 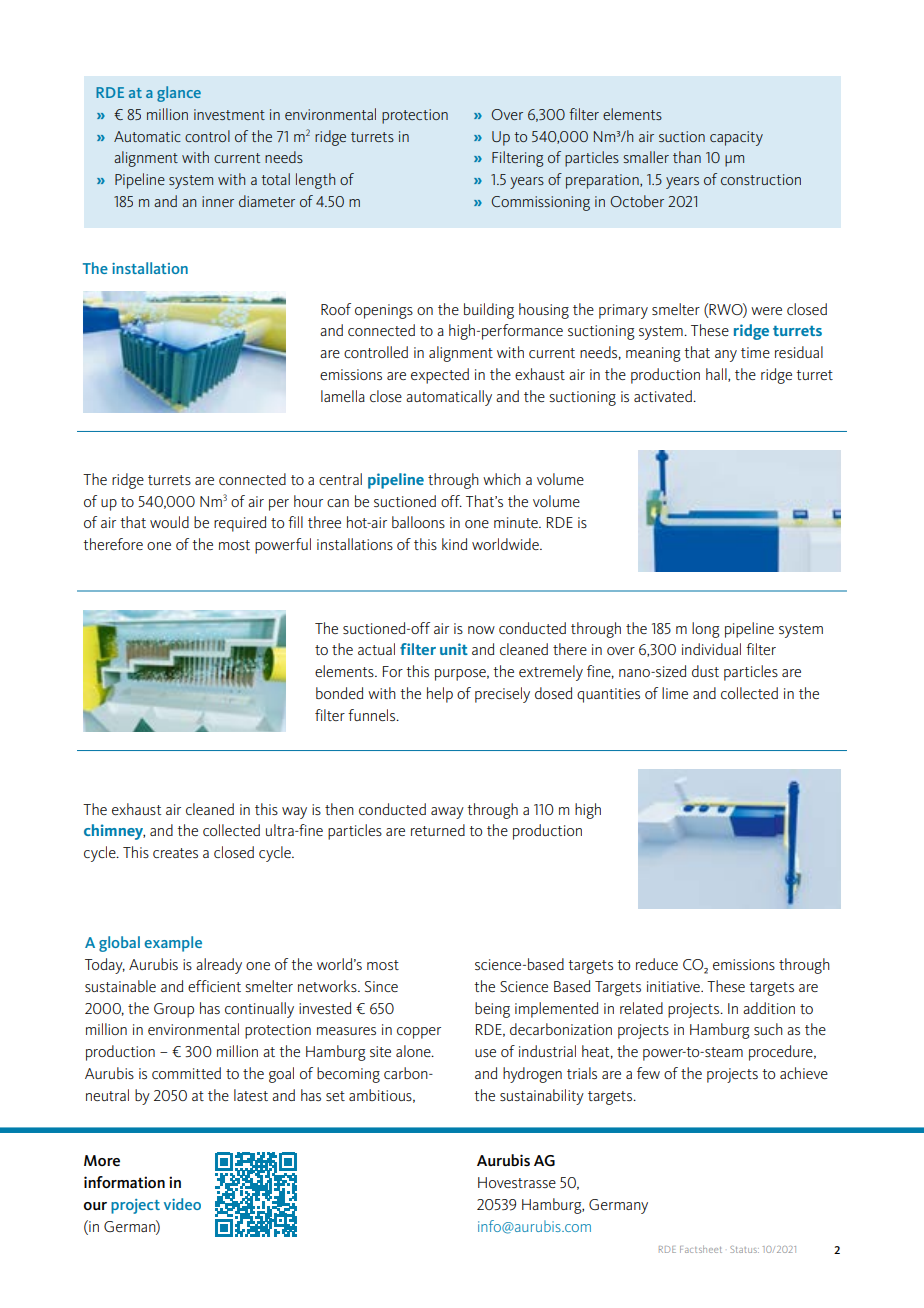 What do you see at coordinates (542, 1097) in the image?
I see `sustainability` at bounding box center [542, 1097].
